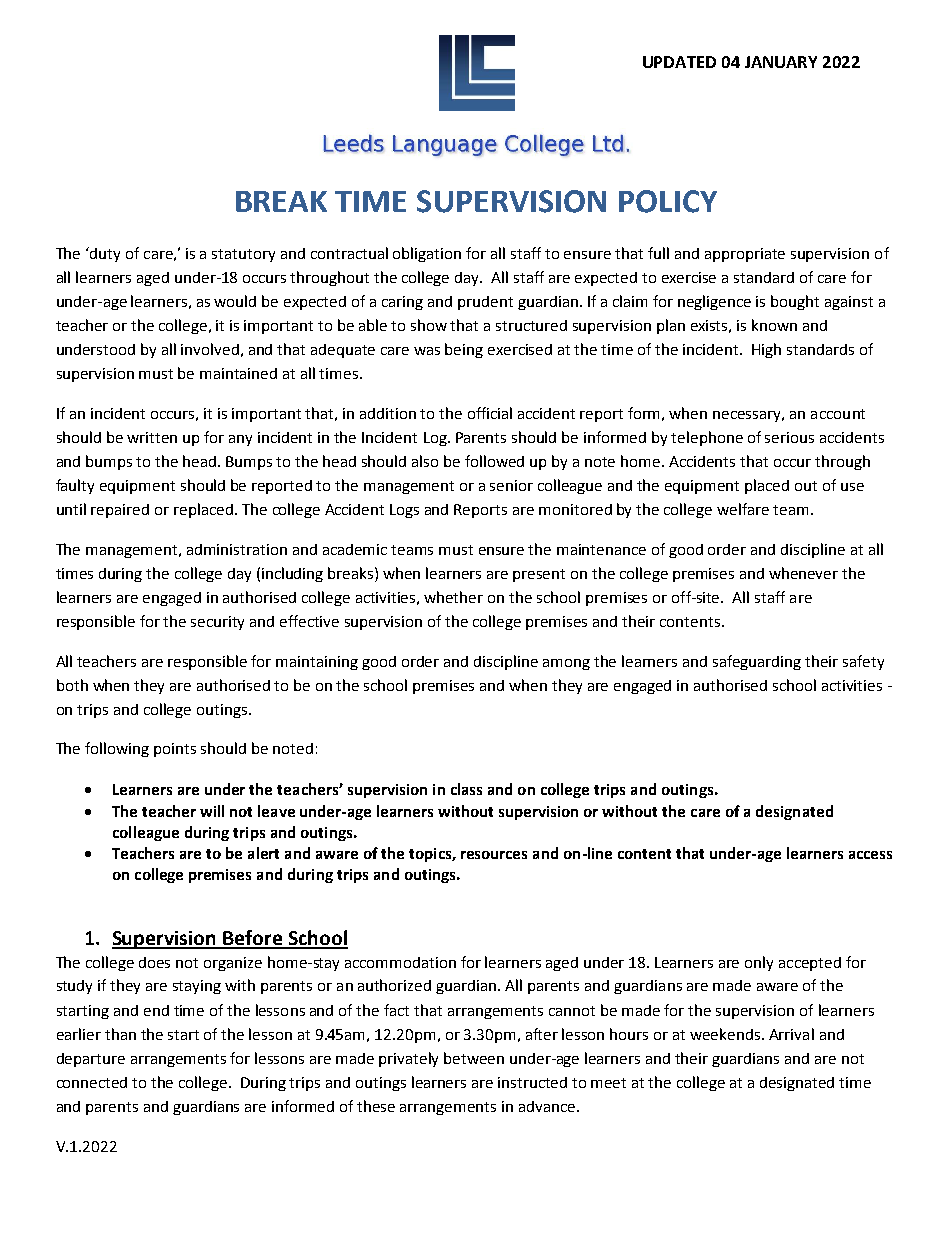  What do you see at coordinates (474, 1058) in the image?
I see `between` at bounding box center [474, 1058].
